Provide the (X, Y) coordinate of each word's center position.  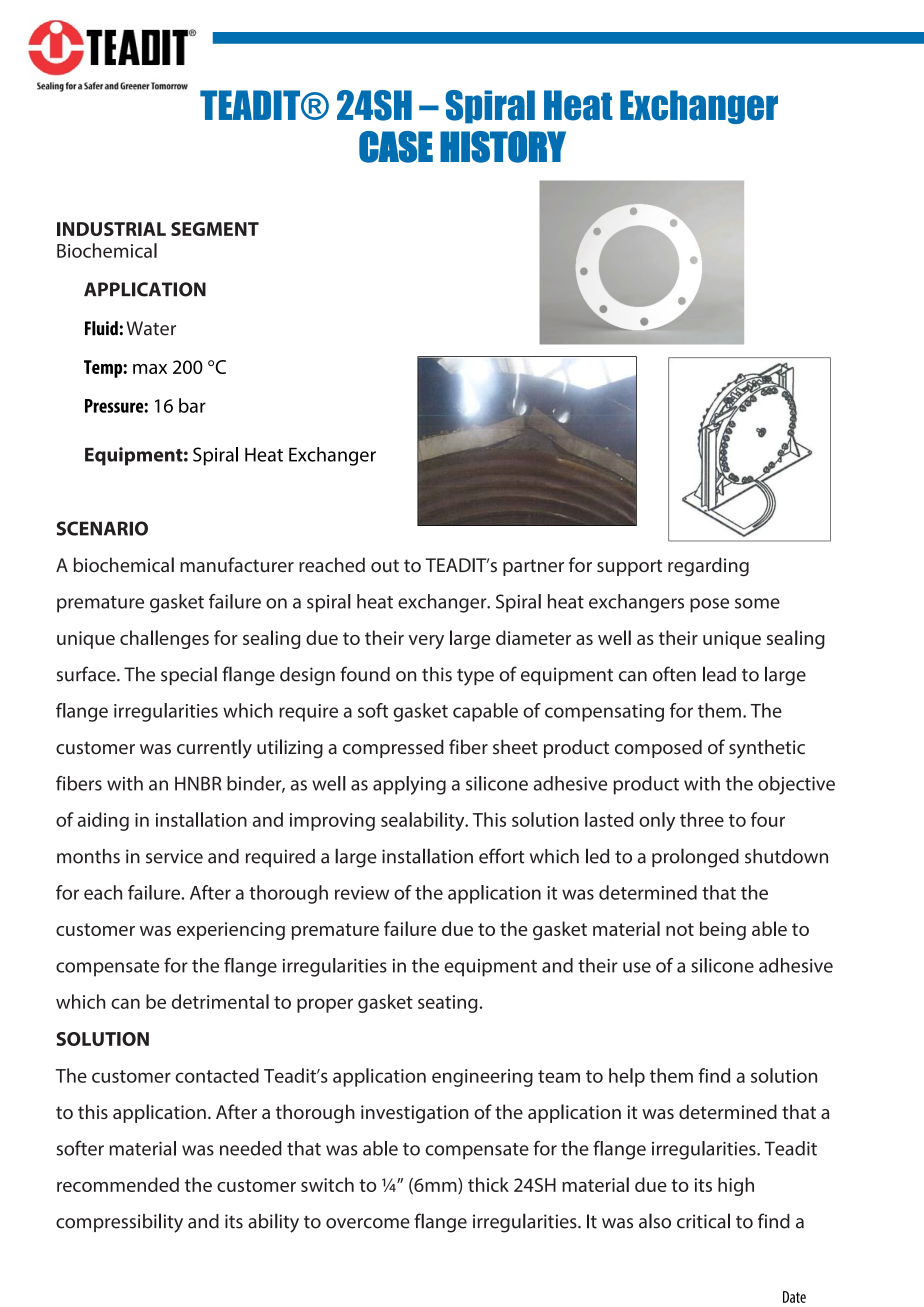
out (385, 565)
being (723, 930)
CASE (396, 147)
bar (192, 405)
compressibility (119, 1223)
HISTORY (503, 147)
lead (719, 674)
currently (214, 749)
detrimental (220, 1001)
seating (448, 1004)
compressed (393, 748)
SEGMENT (215, 229)
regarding (708, 566)
